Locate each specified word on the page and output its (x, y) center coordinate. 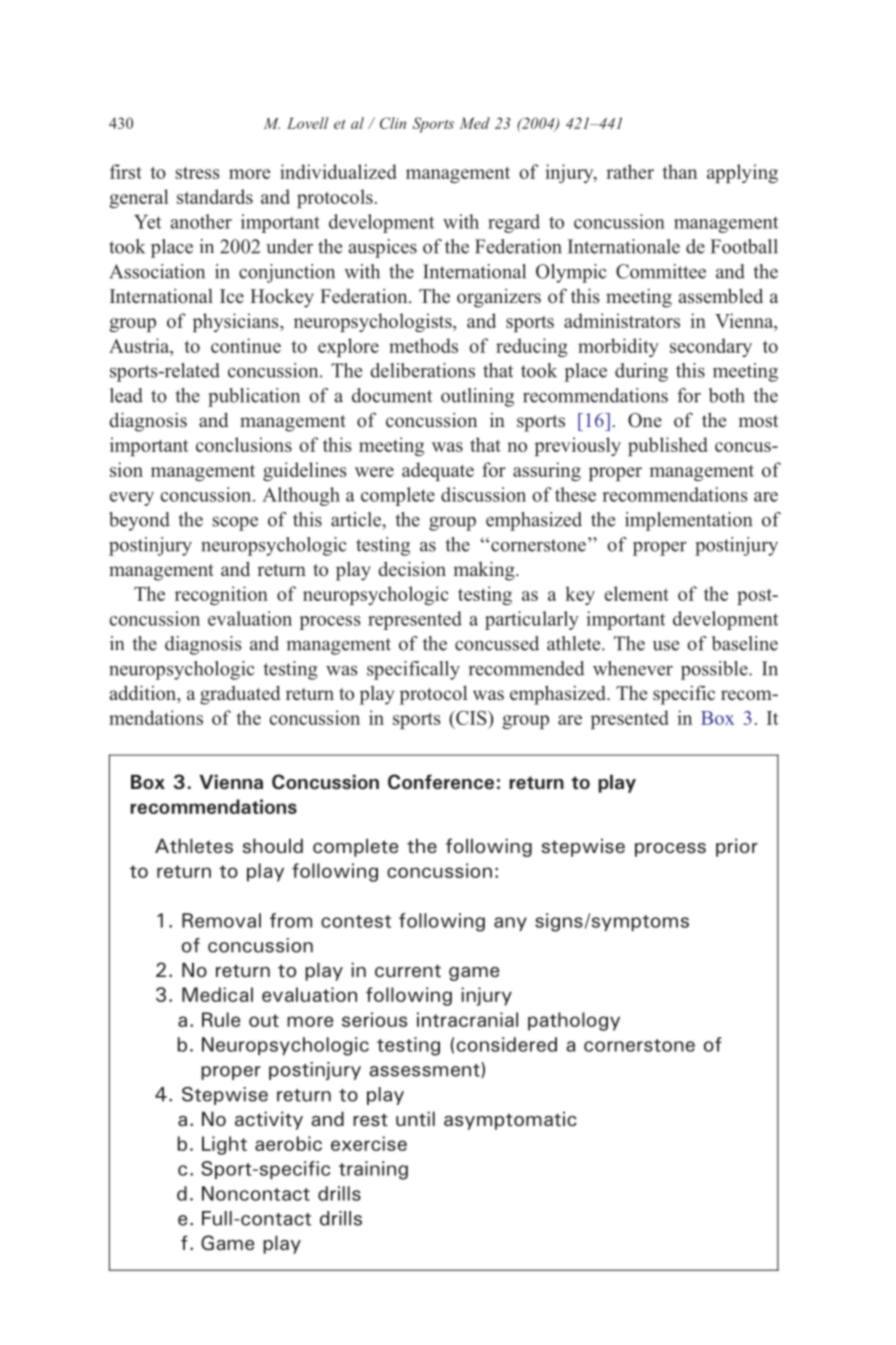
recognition (221, 595)
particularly (532, 620)
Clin (393, 123)
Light (224, 1145)
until (415, 1119)
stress (198, 173)
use (666, 645)
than (680, 171)
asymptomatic (510, 1120)
